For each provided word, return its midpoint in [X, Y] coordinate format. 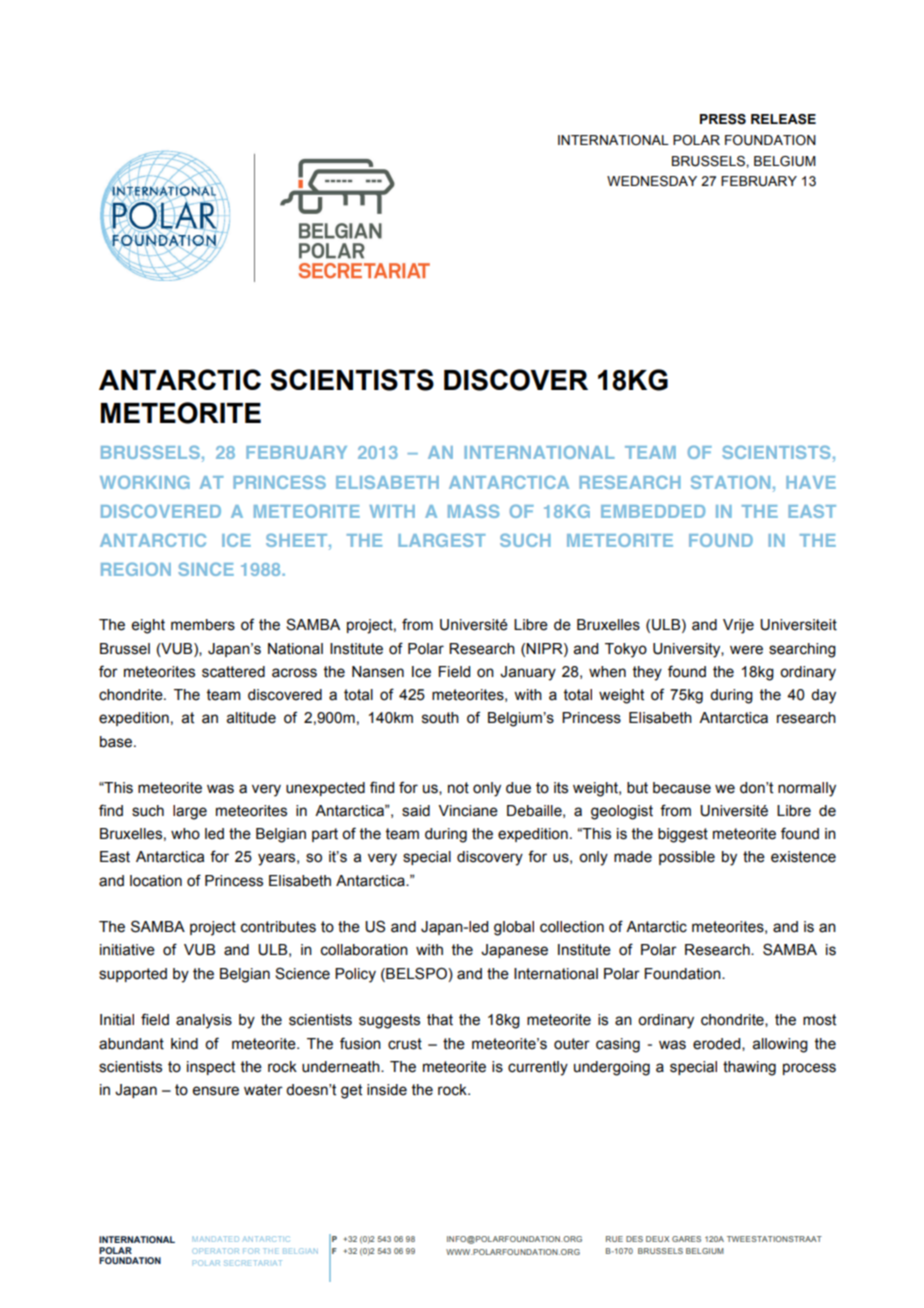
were [746, 650]
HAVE [811, 482]
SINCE [206, 569]
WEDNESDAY [652, 181]
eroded [718, 1044]
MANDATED [216, 1239]
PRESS [723, 119]
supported [133, 975]
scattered [233, 672]
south [440, 718]
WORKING [145, 482]
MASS [473, 511]
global [514, 928]
